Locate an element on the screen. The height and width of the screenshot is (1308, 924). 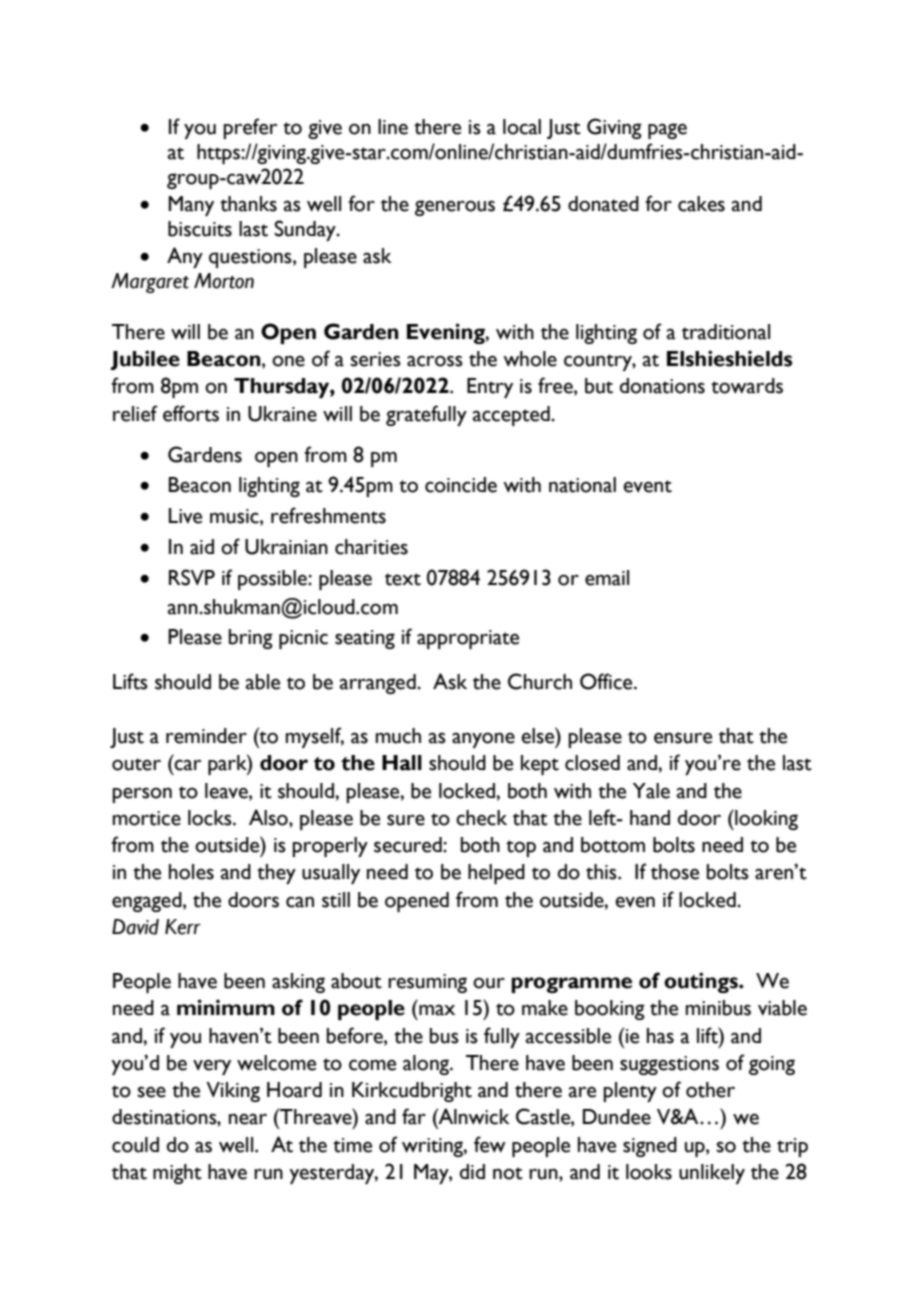
Live is located at coordinates (185, 516).
